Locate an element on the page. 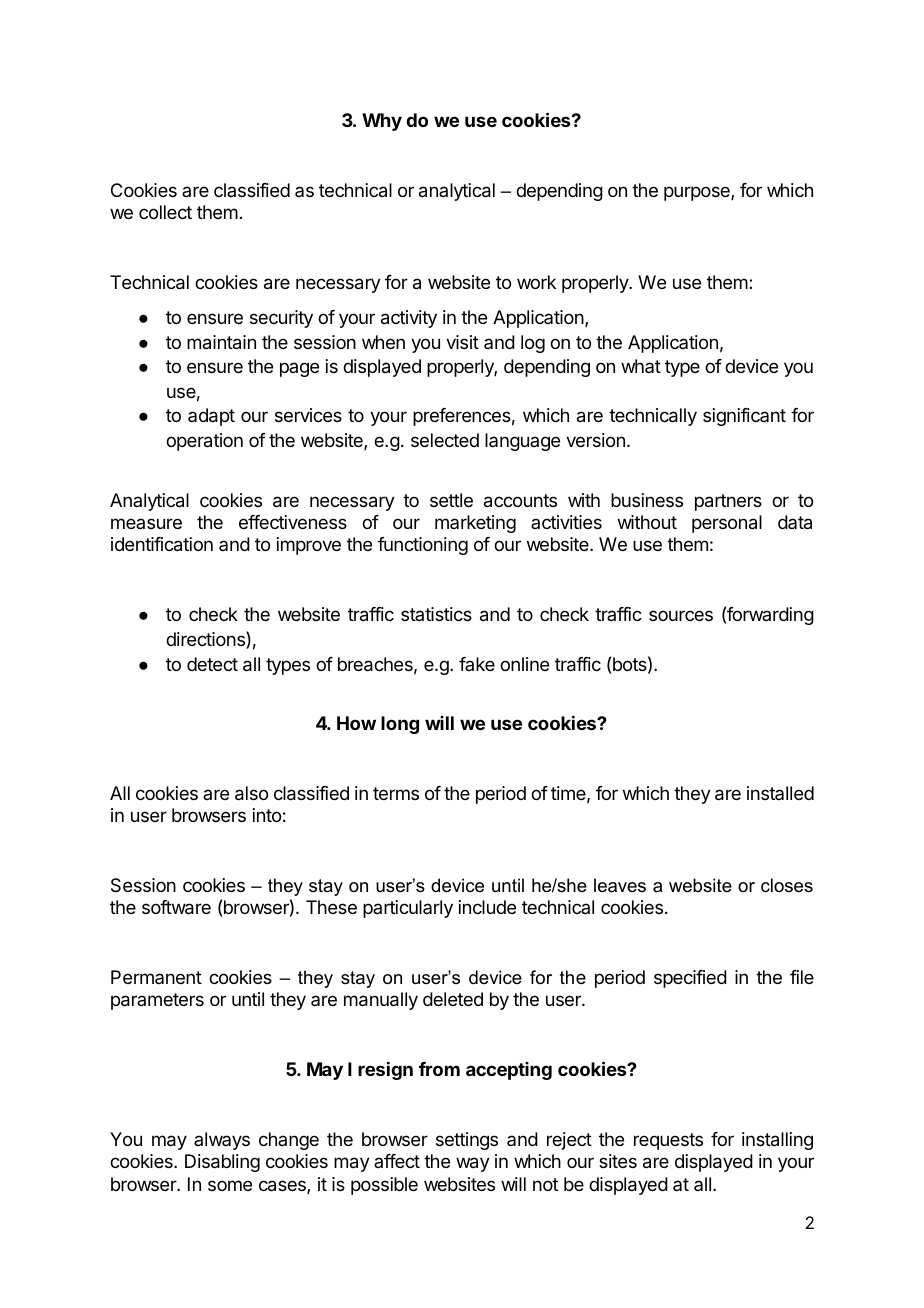  specified is located at coordinates (690, 979).
